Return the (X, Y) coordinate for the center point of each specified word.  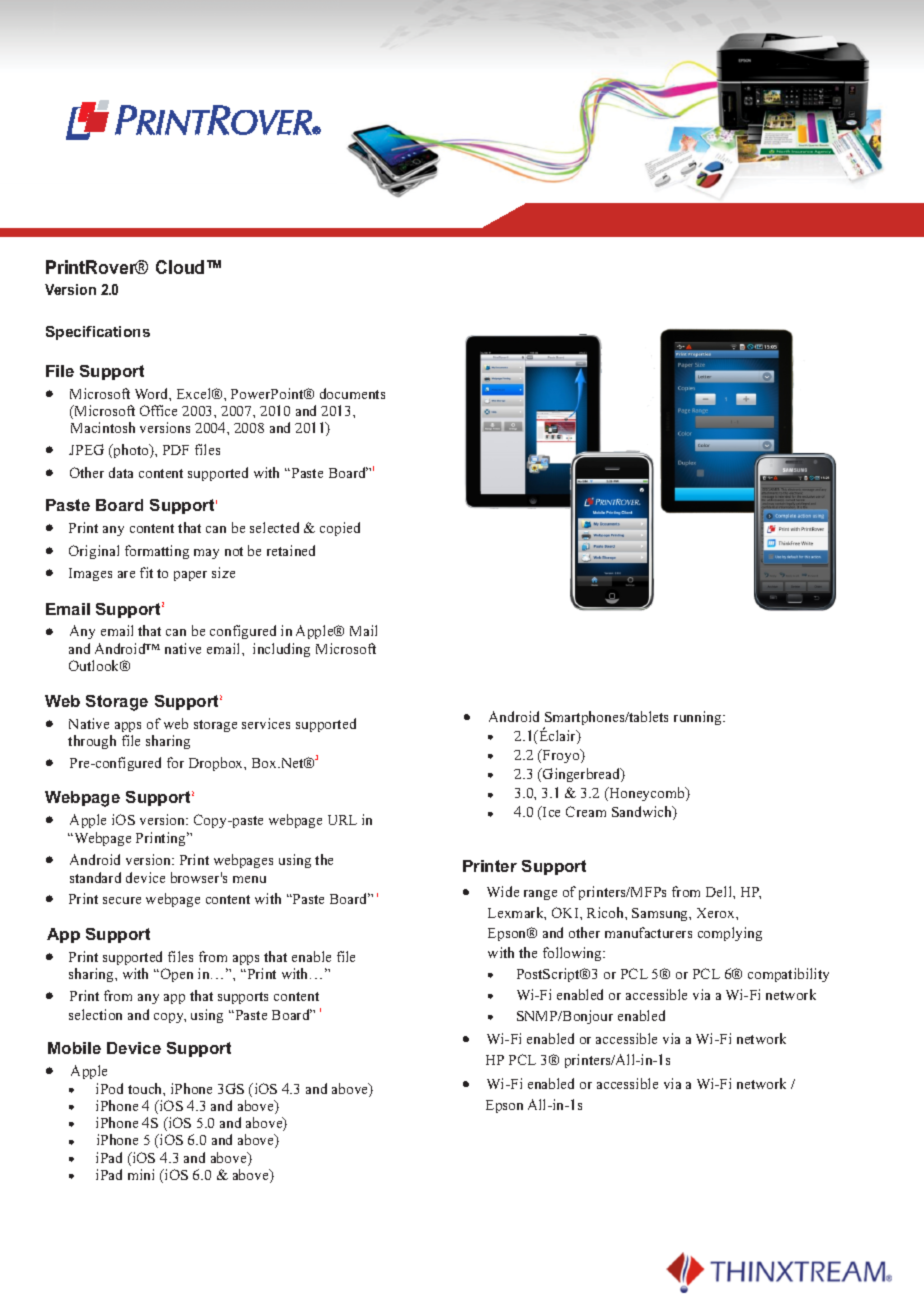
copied (340, 529)
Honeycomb (647, 794)
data (121, 472)
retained (291, 550)
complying (730, 934)
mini (141, 1174)
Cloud (180, 267)
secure (122, 900)
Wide (503, 891)
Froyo (561, 756)
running (699, 718)
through (92, 742)
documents (352, 393)
